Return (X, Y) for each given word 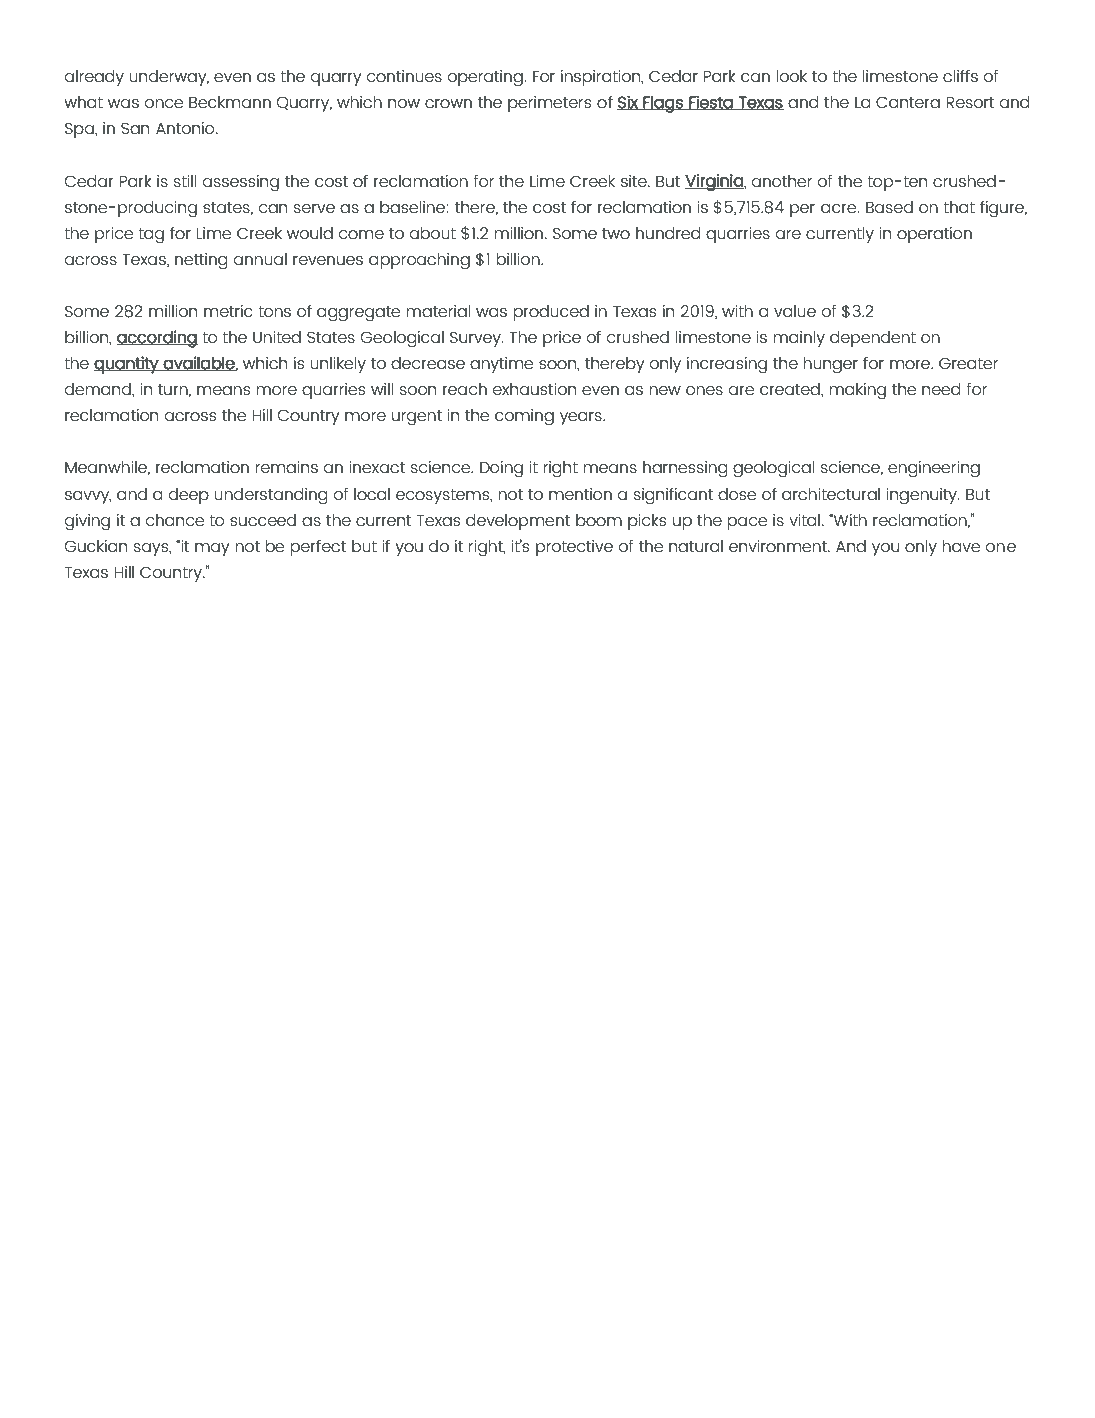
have (961, 546)
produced (551, 313)
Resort (970, 102)
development (518, 522)
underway (169, 78)
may (212, 549)
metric (228, 311)
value (795, 311)
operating (486, 78)
